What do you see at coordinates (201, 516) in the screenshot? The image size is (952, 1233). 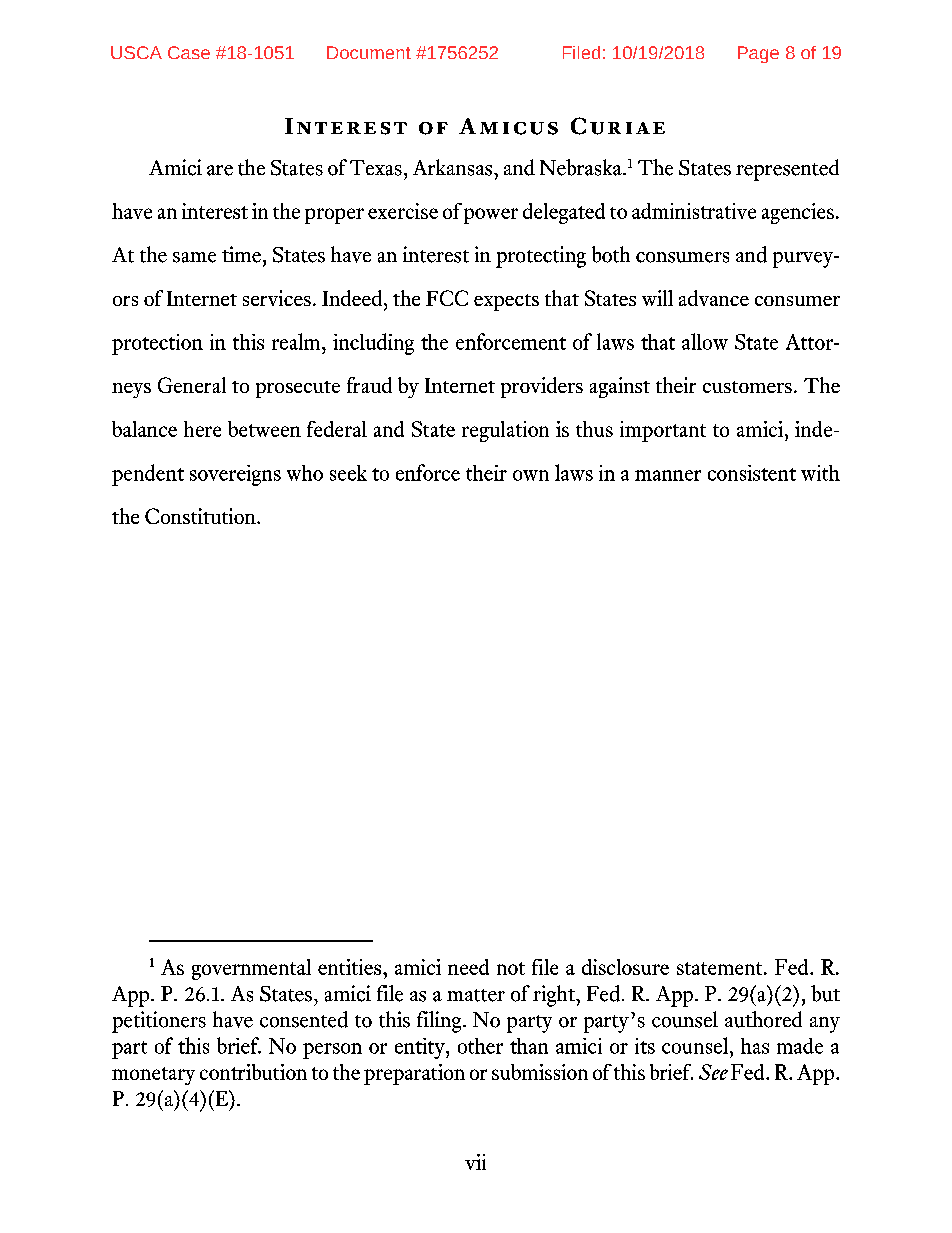 I see `Constitution` at bounding box center [201, 516].
